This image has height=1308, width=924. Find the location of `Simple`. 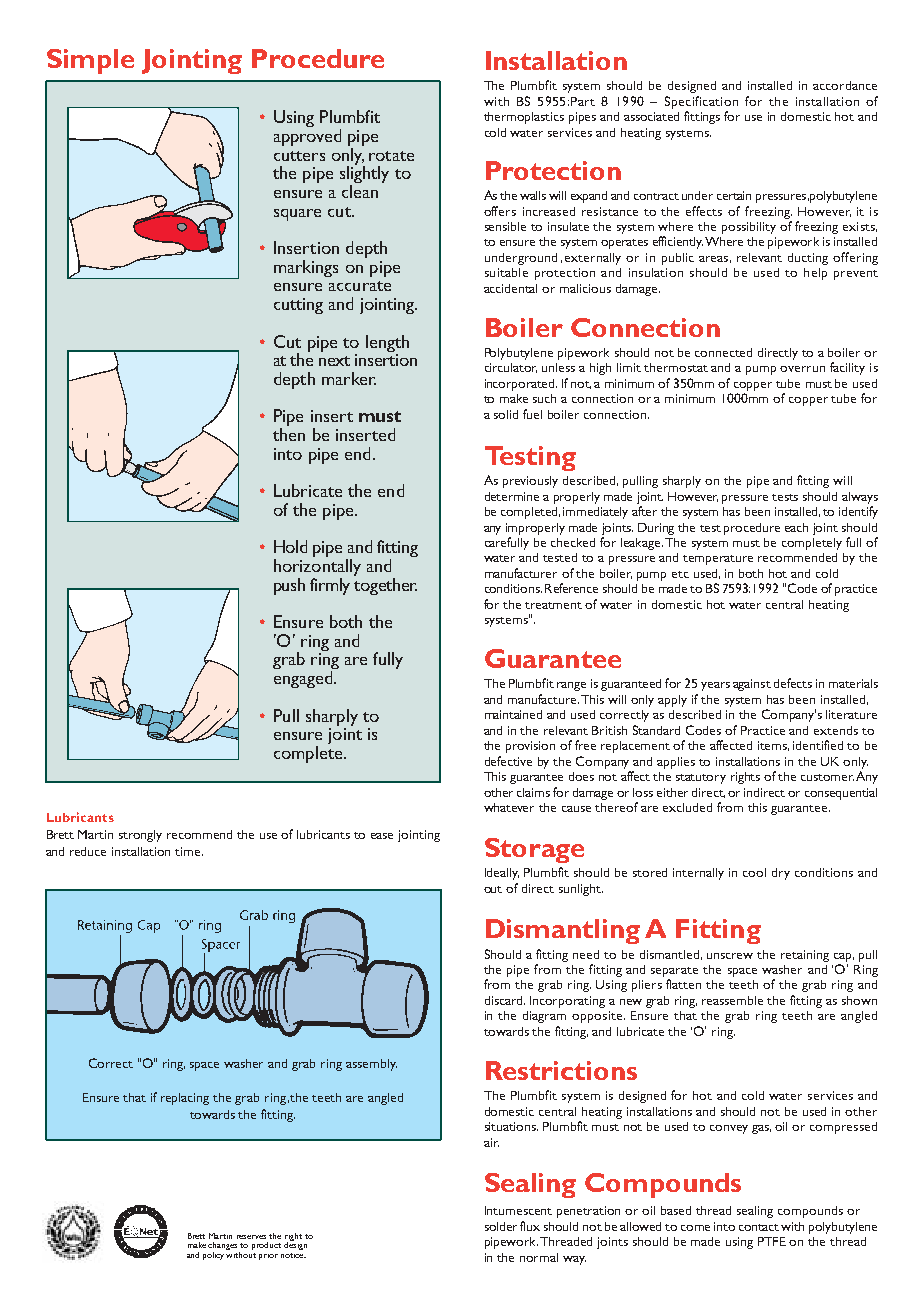

Simple is located at coordinates (90, 61).
